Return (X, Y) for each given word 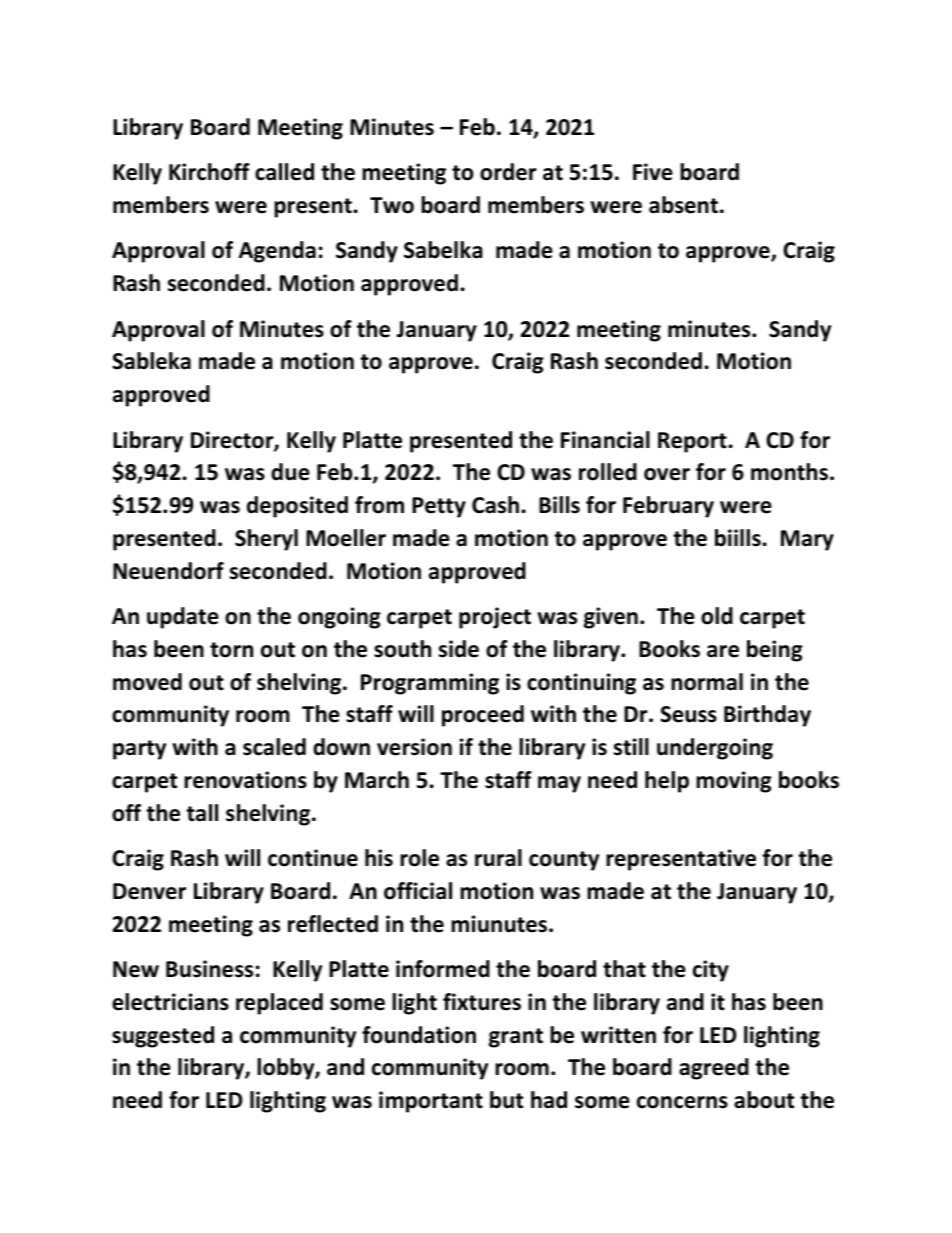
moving (734, 782)
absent (683, 205)
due (290, 472)
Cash (495, 505)
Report (693, 442)
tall (202, 813)
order (508, 172)
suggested (163, 1037)
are (723, 651)
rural (498, 858)
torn (231, 650)
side (459, 649)
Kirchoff (209, 172)
